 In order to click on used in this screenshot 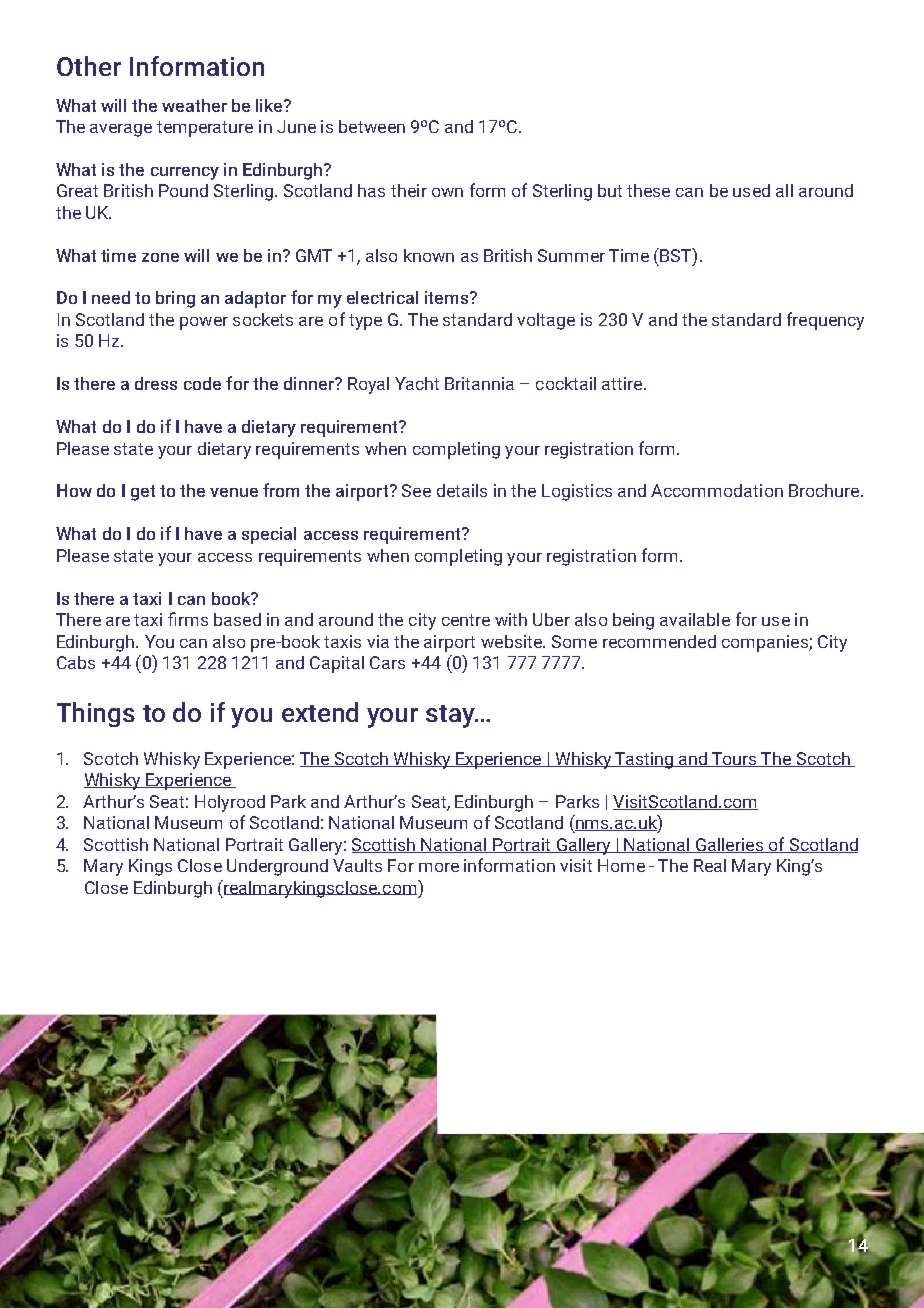, I will do `click(751, 190)`.
